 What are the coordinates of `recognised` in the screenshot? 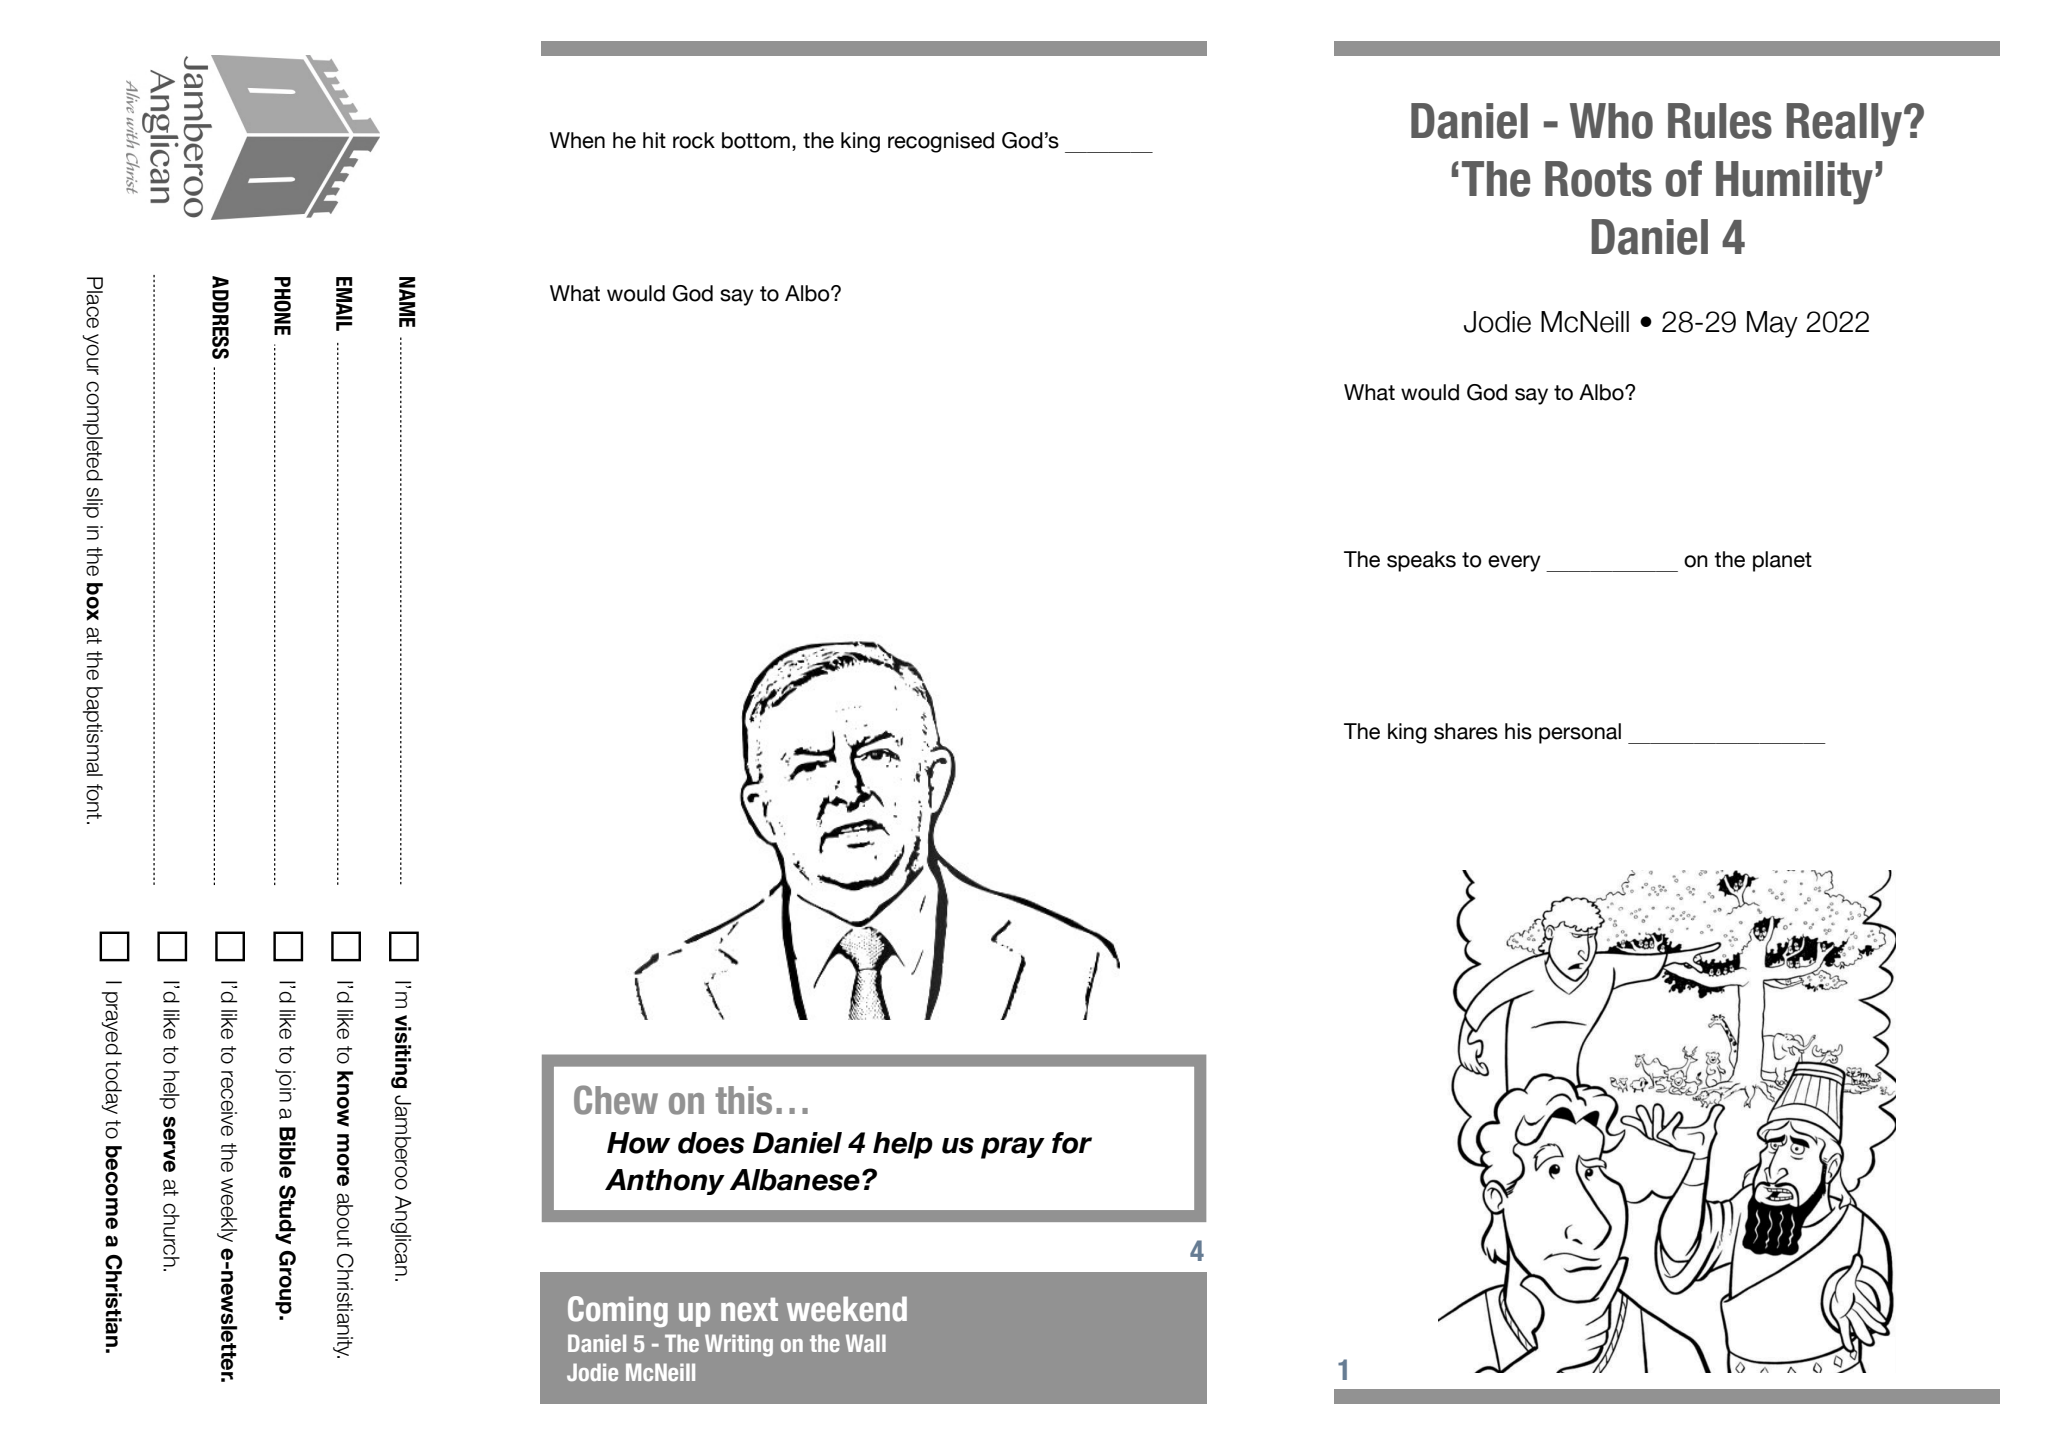 It's located at (941, 142).
